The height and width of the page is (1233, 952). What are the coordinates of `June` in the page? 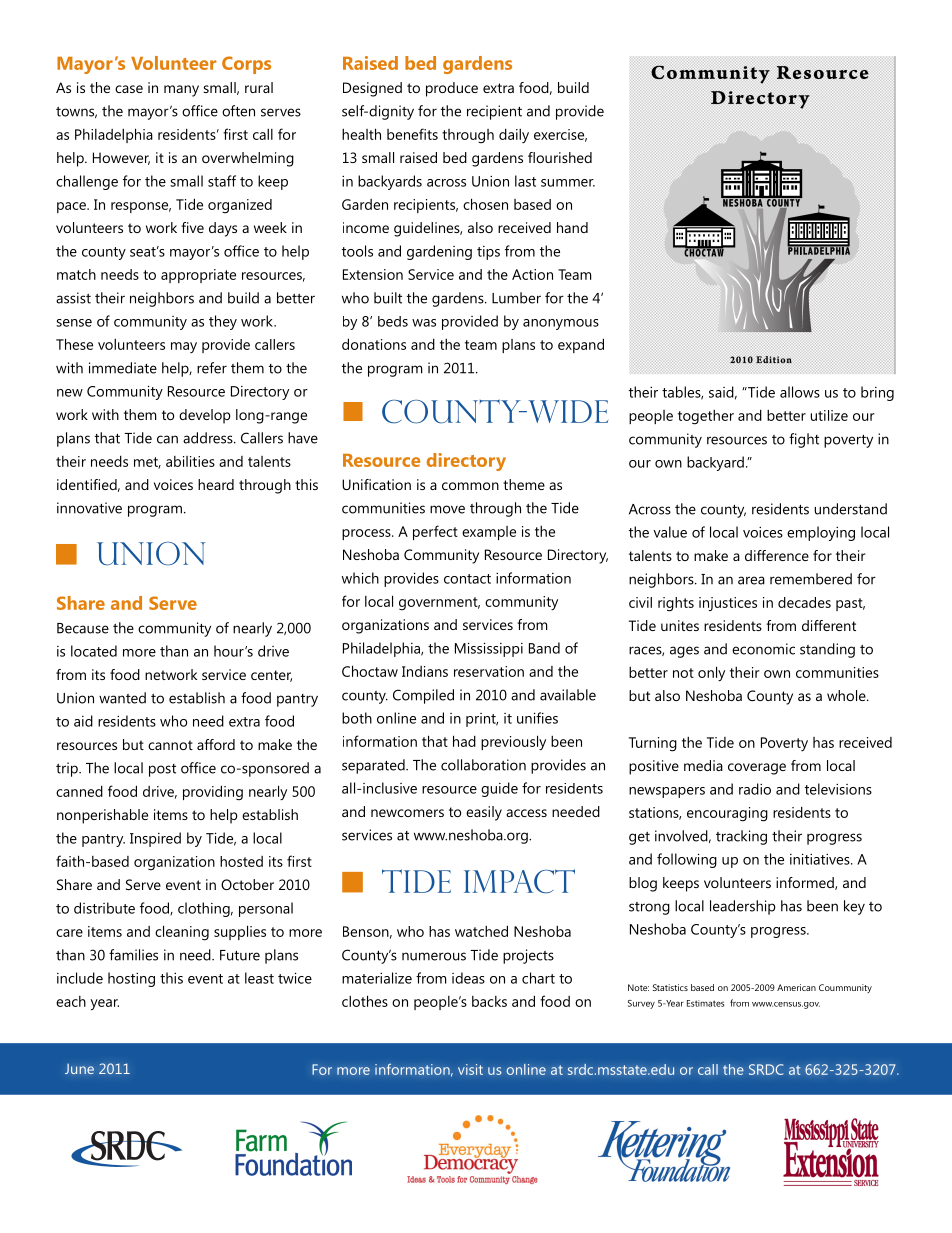 It's located at (79, 1069).
